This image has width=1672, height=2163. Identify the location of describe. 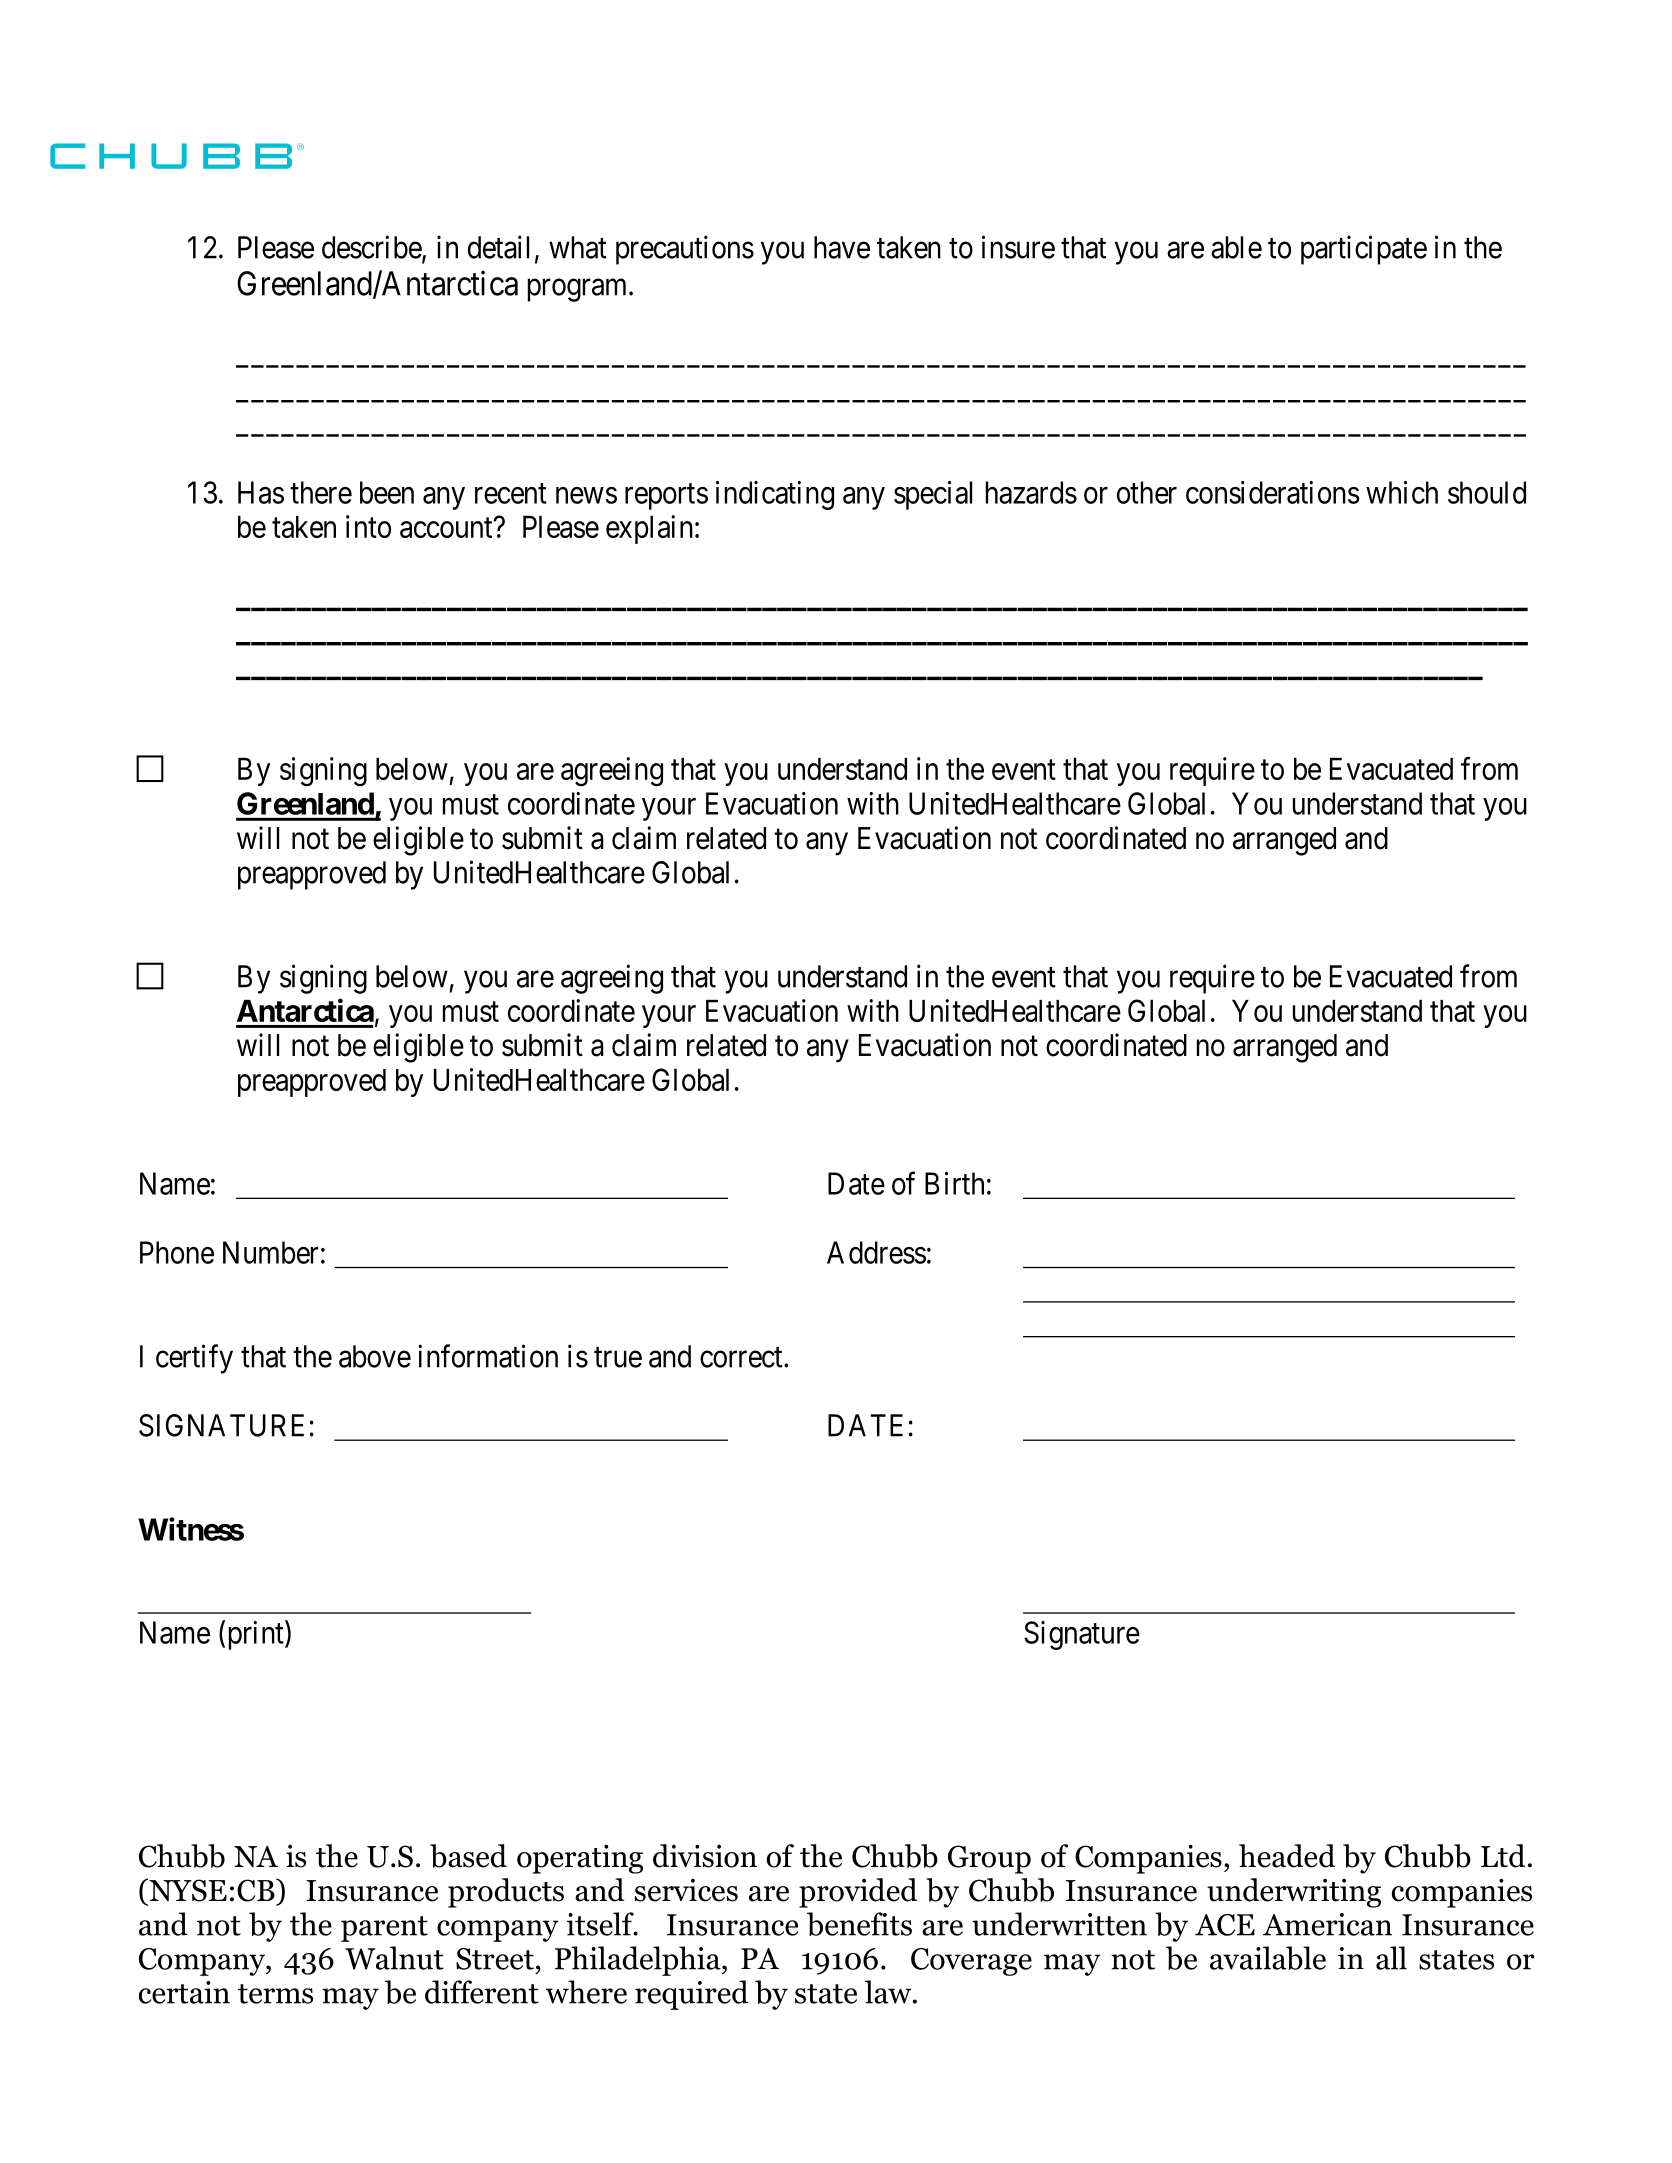
(372, 248).
